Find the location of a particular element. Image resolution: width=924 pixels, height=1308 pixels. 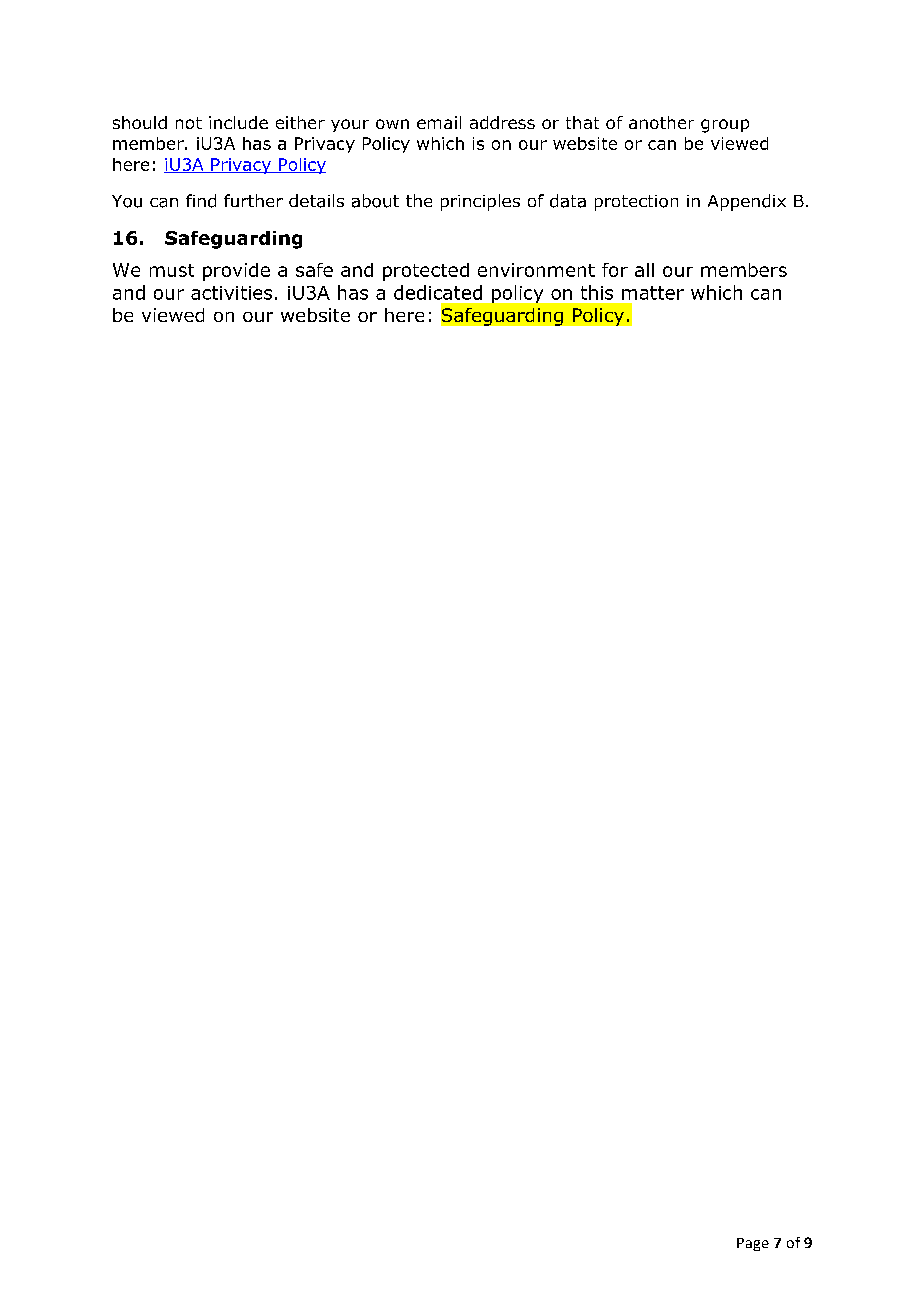

provide is located at coordinates (236, 272).
